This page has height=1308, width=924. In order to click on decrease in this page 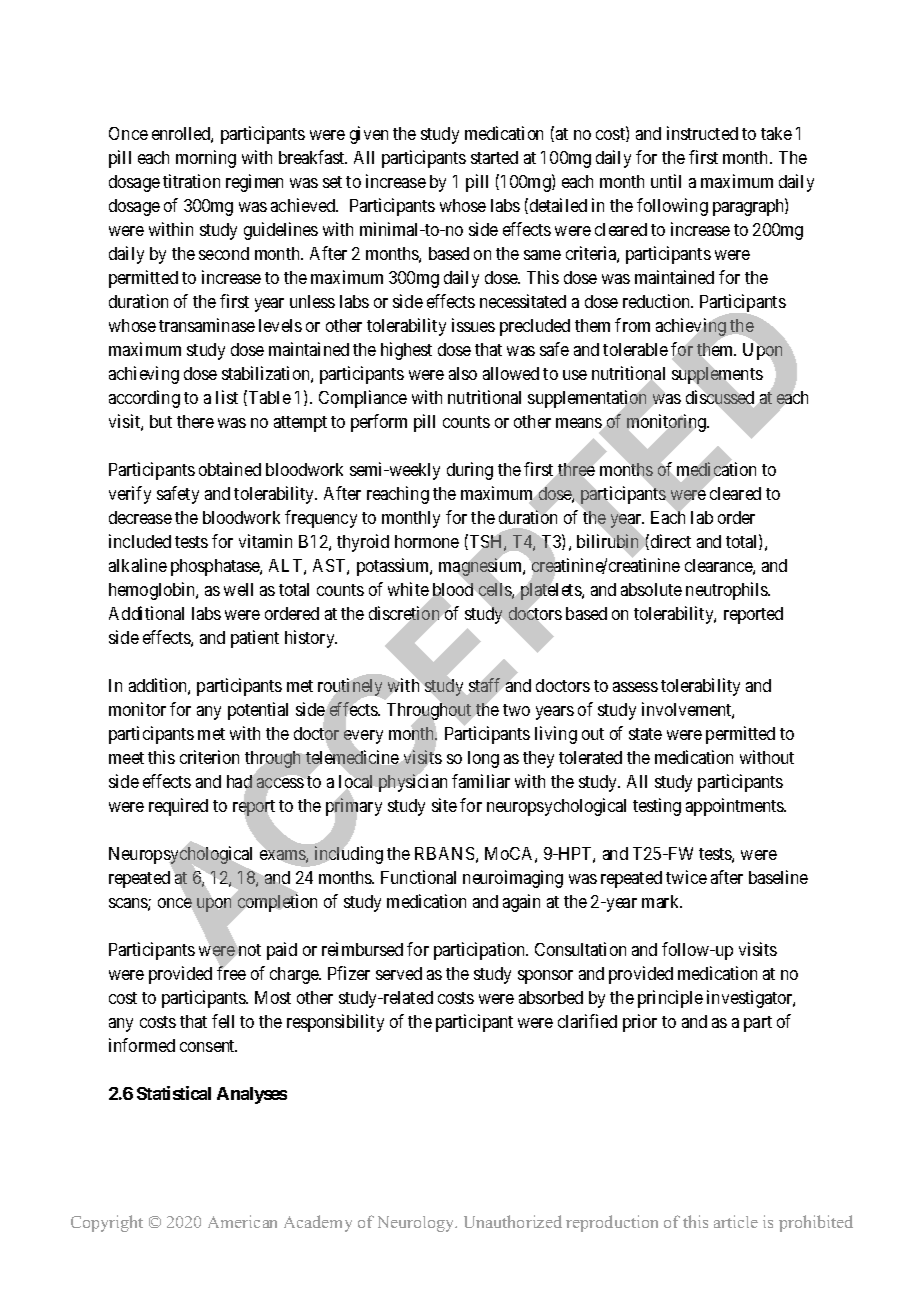, I will do `click(140, 517)`.
